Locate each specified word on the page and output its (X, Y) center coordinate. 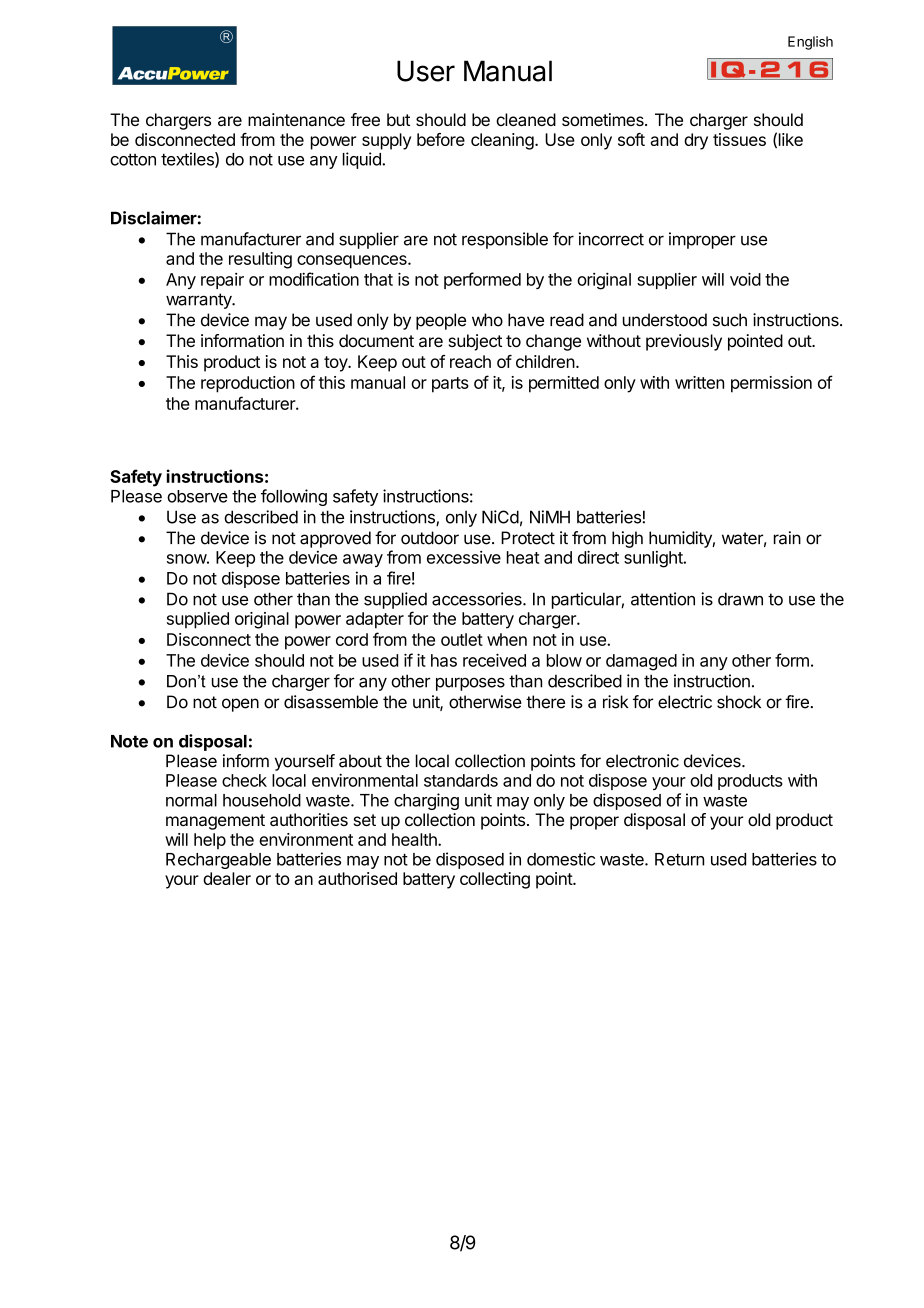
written (699, 382)
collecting (495, 880)
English (810, 43)
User (426, 71)
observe (197, 496)
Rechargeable (218, 861)
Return (679, 859)
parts (450, 385)
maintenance (296, 119)
